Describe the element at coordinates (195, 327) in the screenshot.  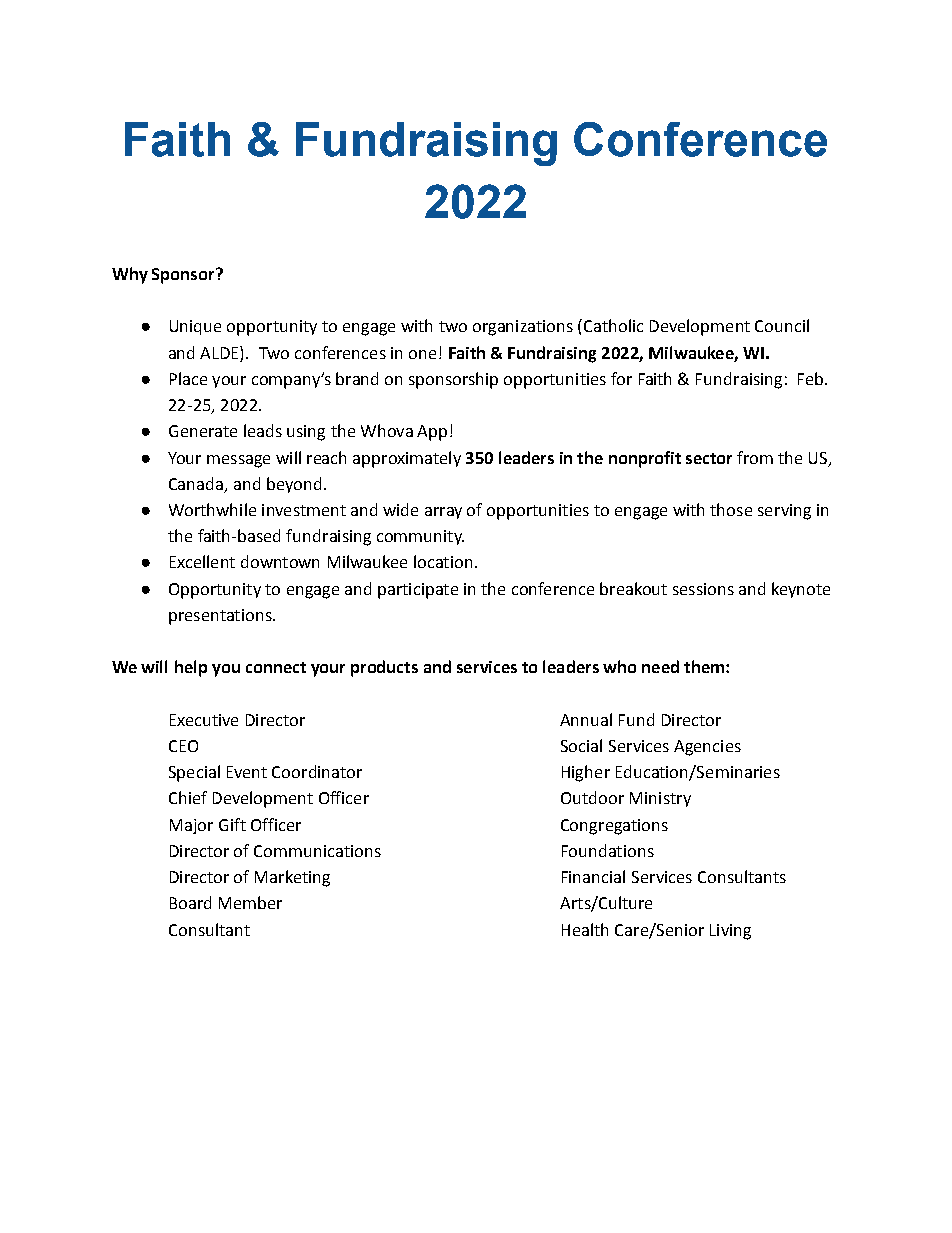
I see `Unique` at that location.
